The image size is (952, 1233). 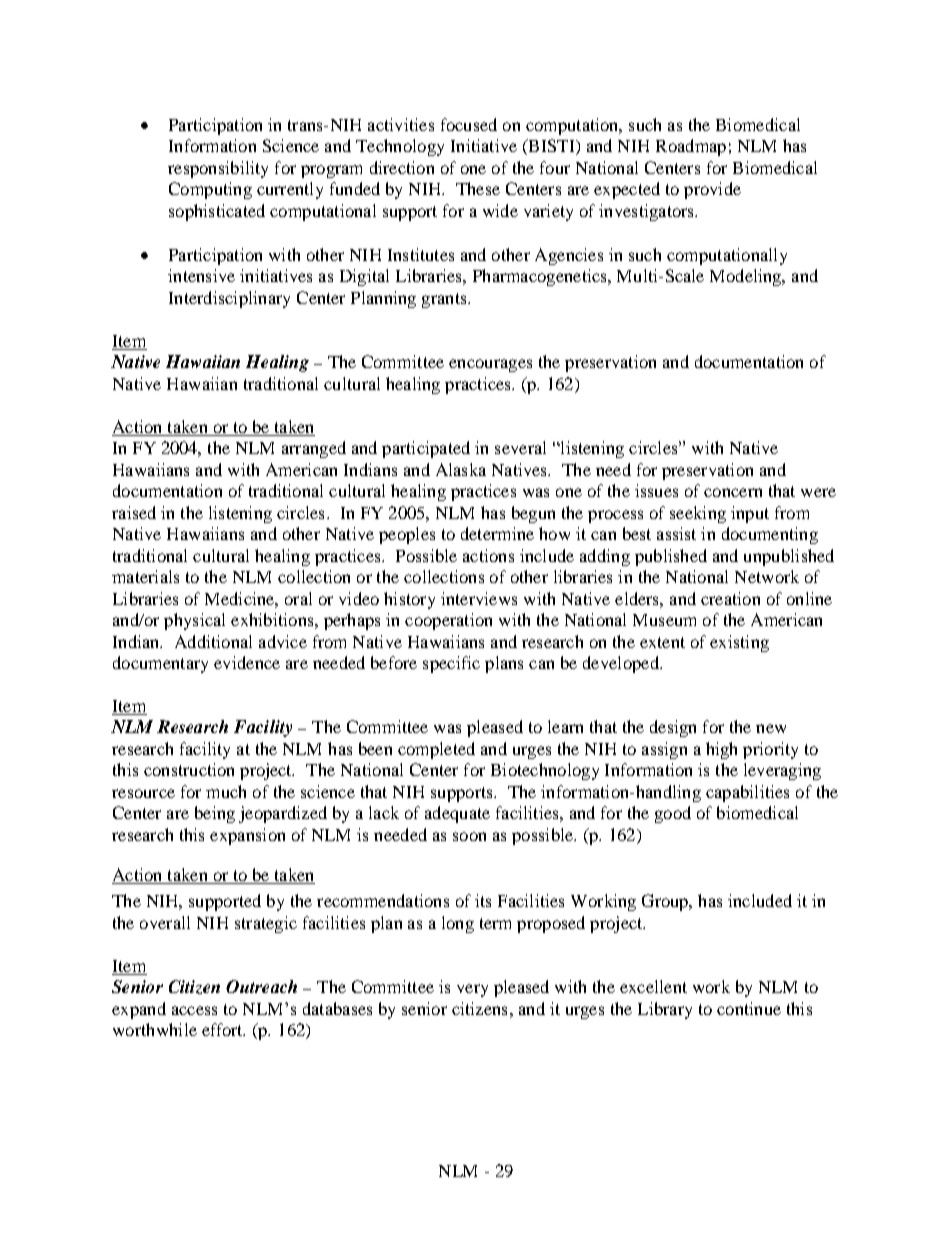 What do you see at coordinates (747, 793) in the screenshot?
I see `capabilities` at bounding box center [747, 793].
